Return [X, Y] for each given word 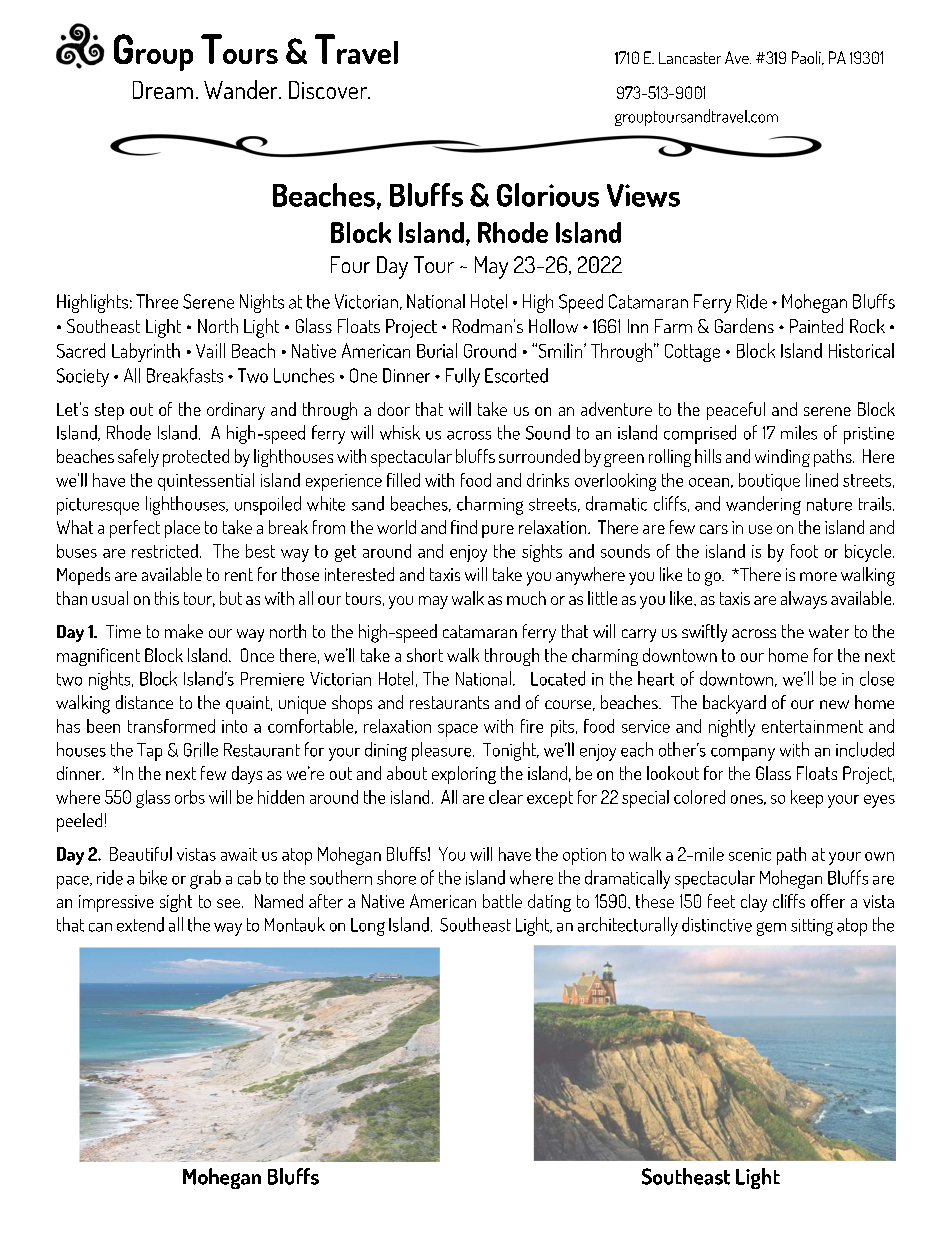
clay [754, 903]
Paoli [807, 58]
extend [140, 924]
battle [502, 901]
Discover [329, 90]
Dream [163, 90]
